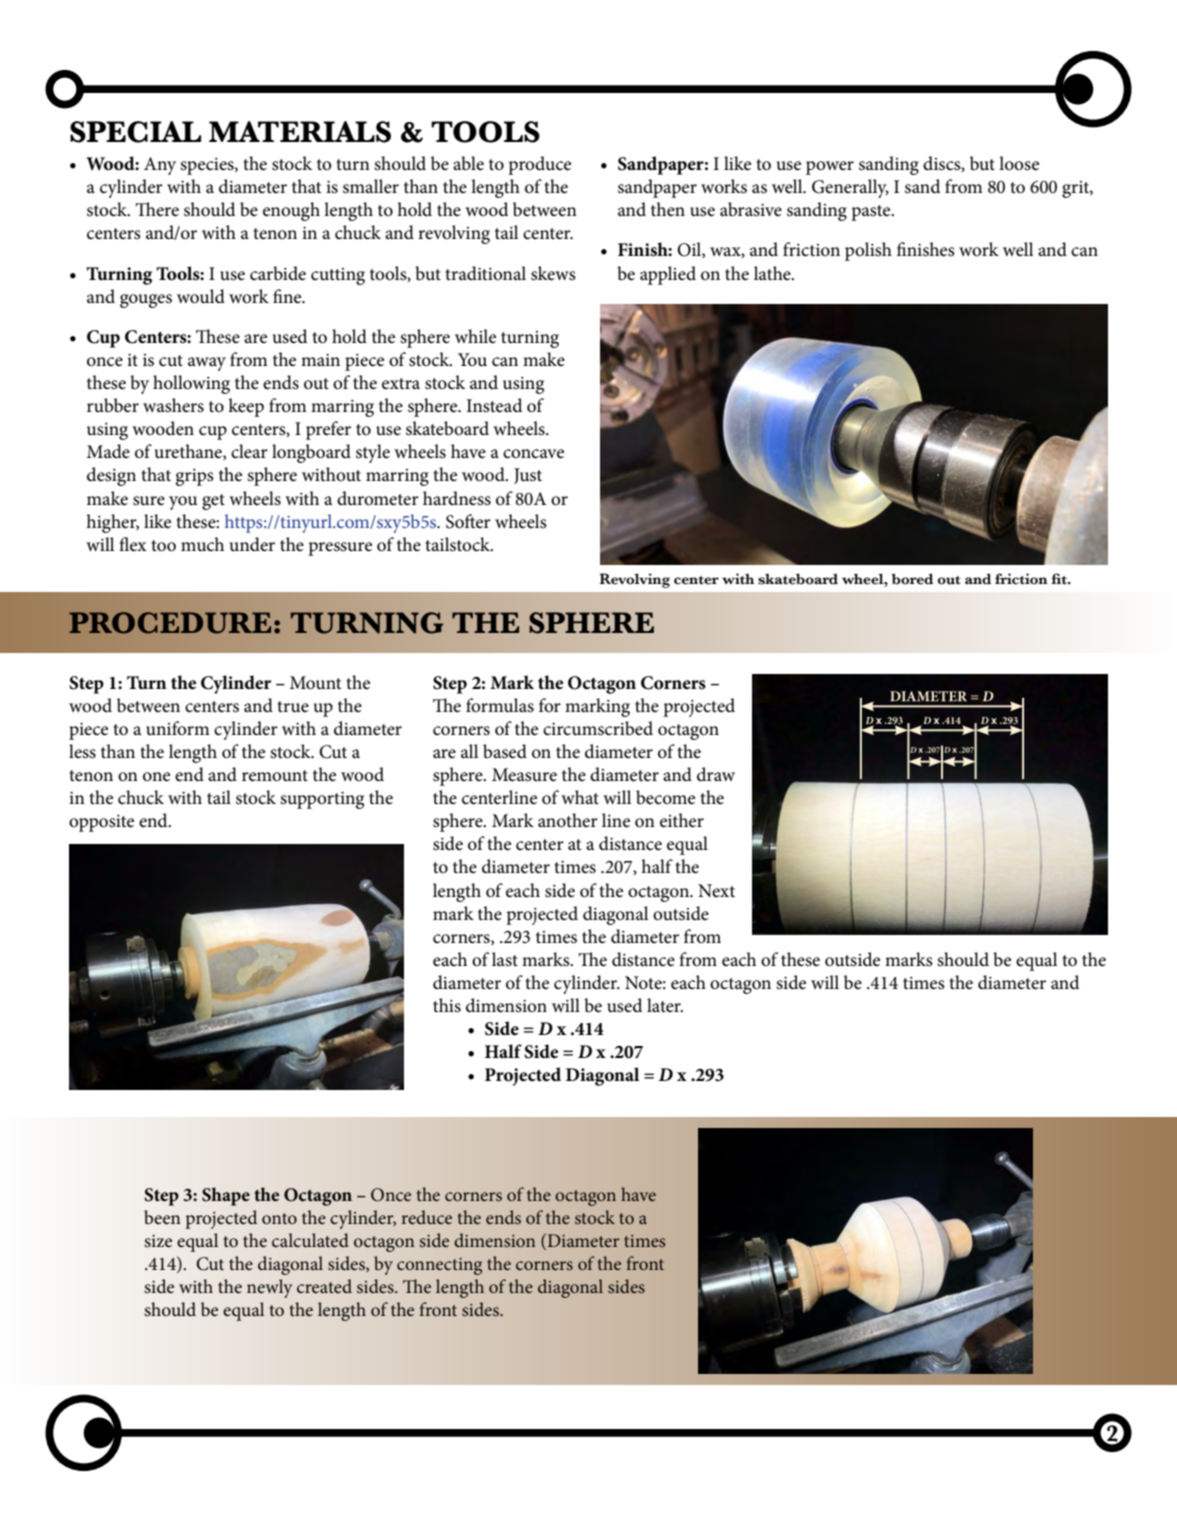  Describe the element at coordinates (249, 451) in the screenshot. I see `clear` at that location.
